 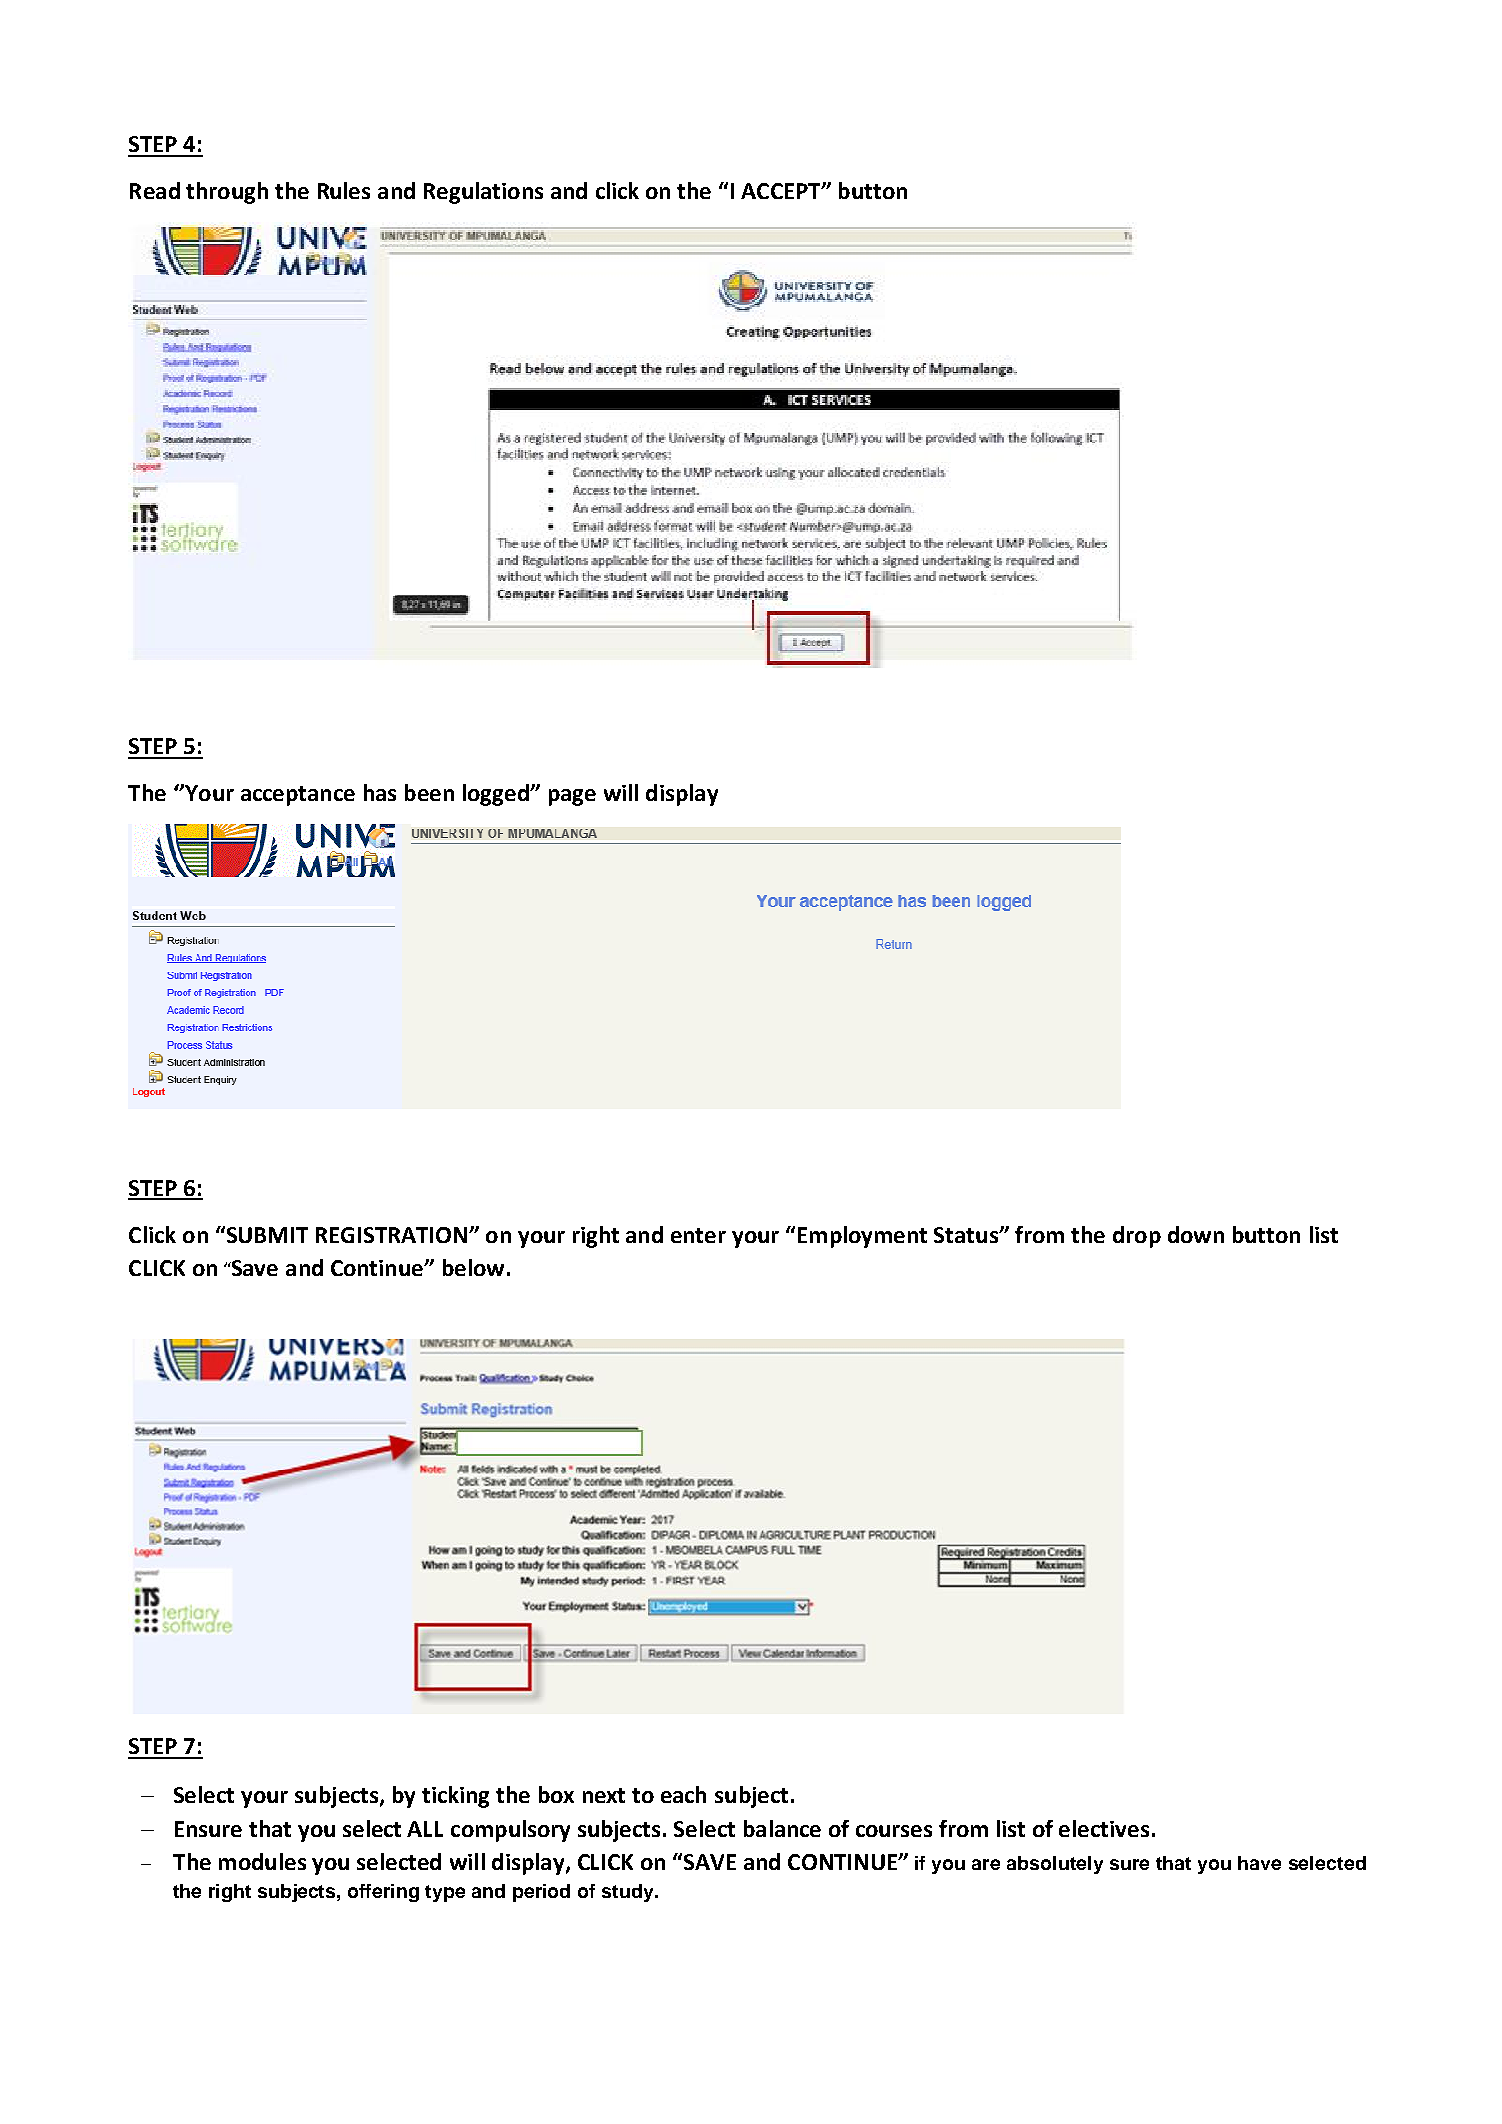 I want to click on Rules, so click(x=344, y=190).
